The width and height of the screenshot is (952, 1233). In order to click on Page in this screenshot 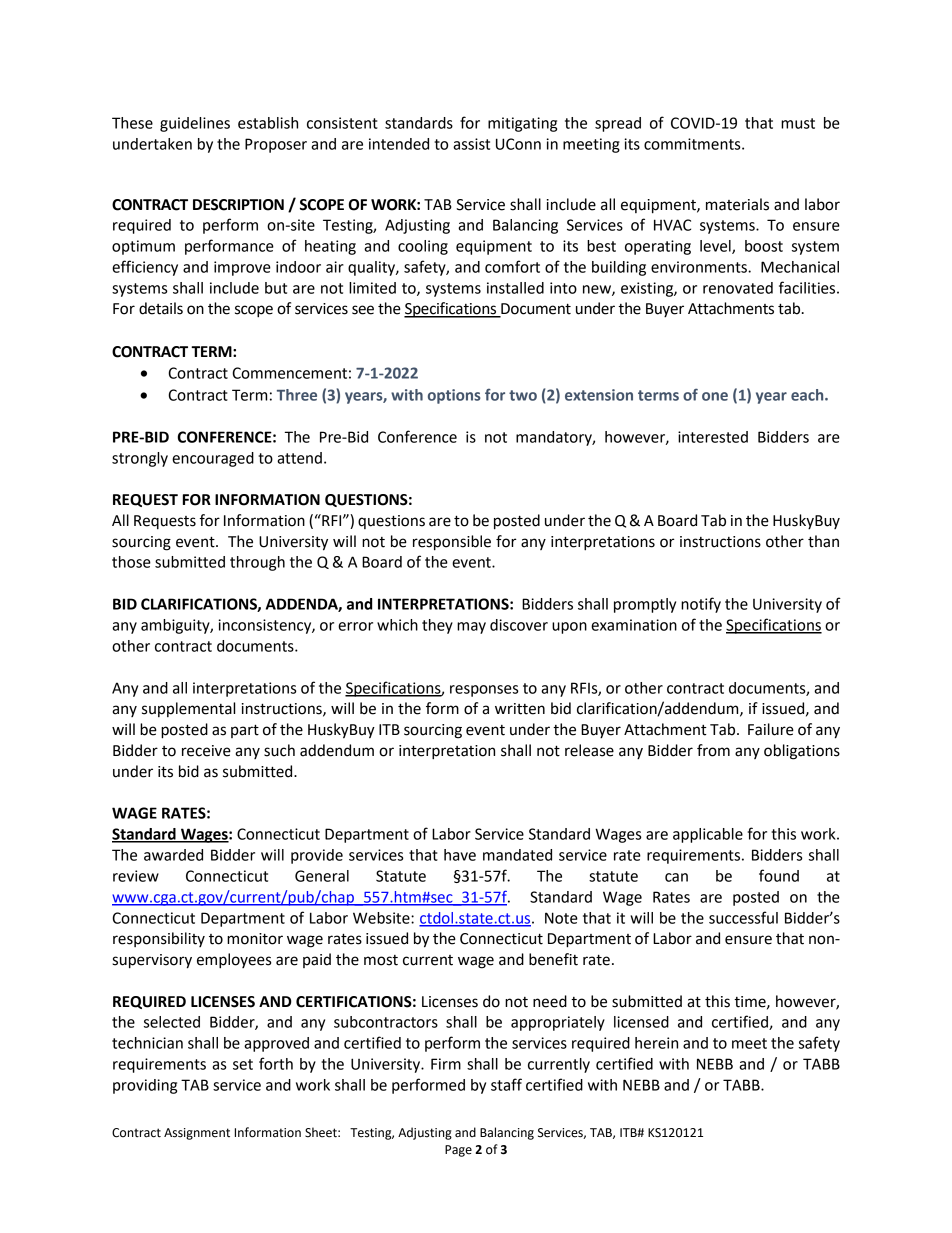, I will do `click(458, 1151)`.
